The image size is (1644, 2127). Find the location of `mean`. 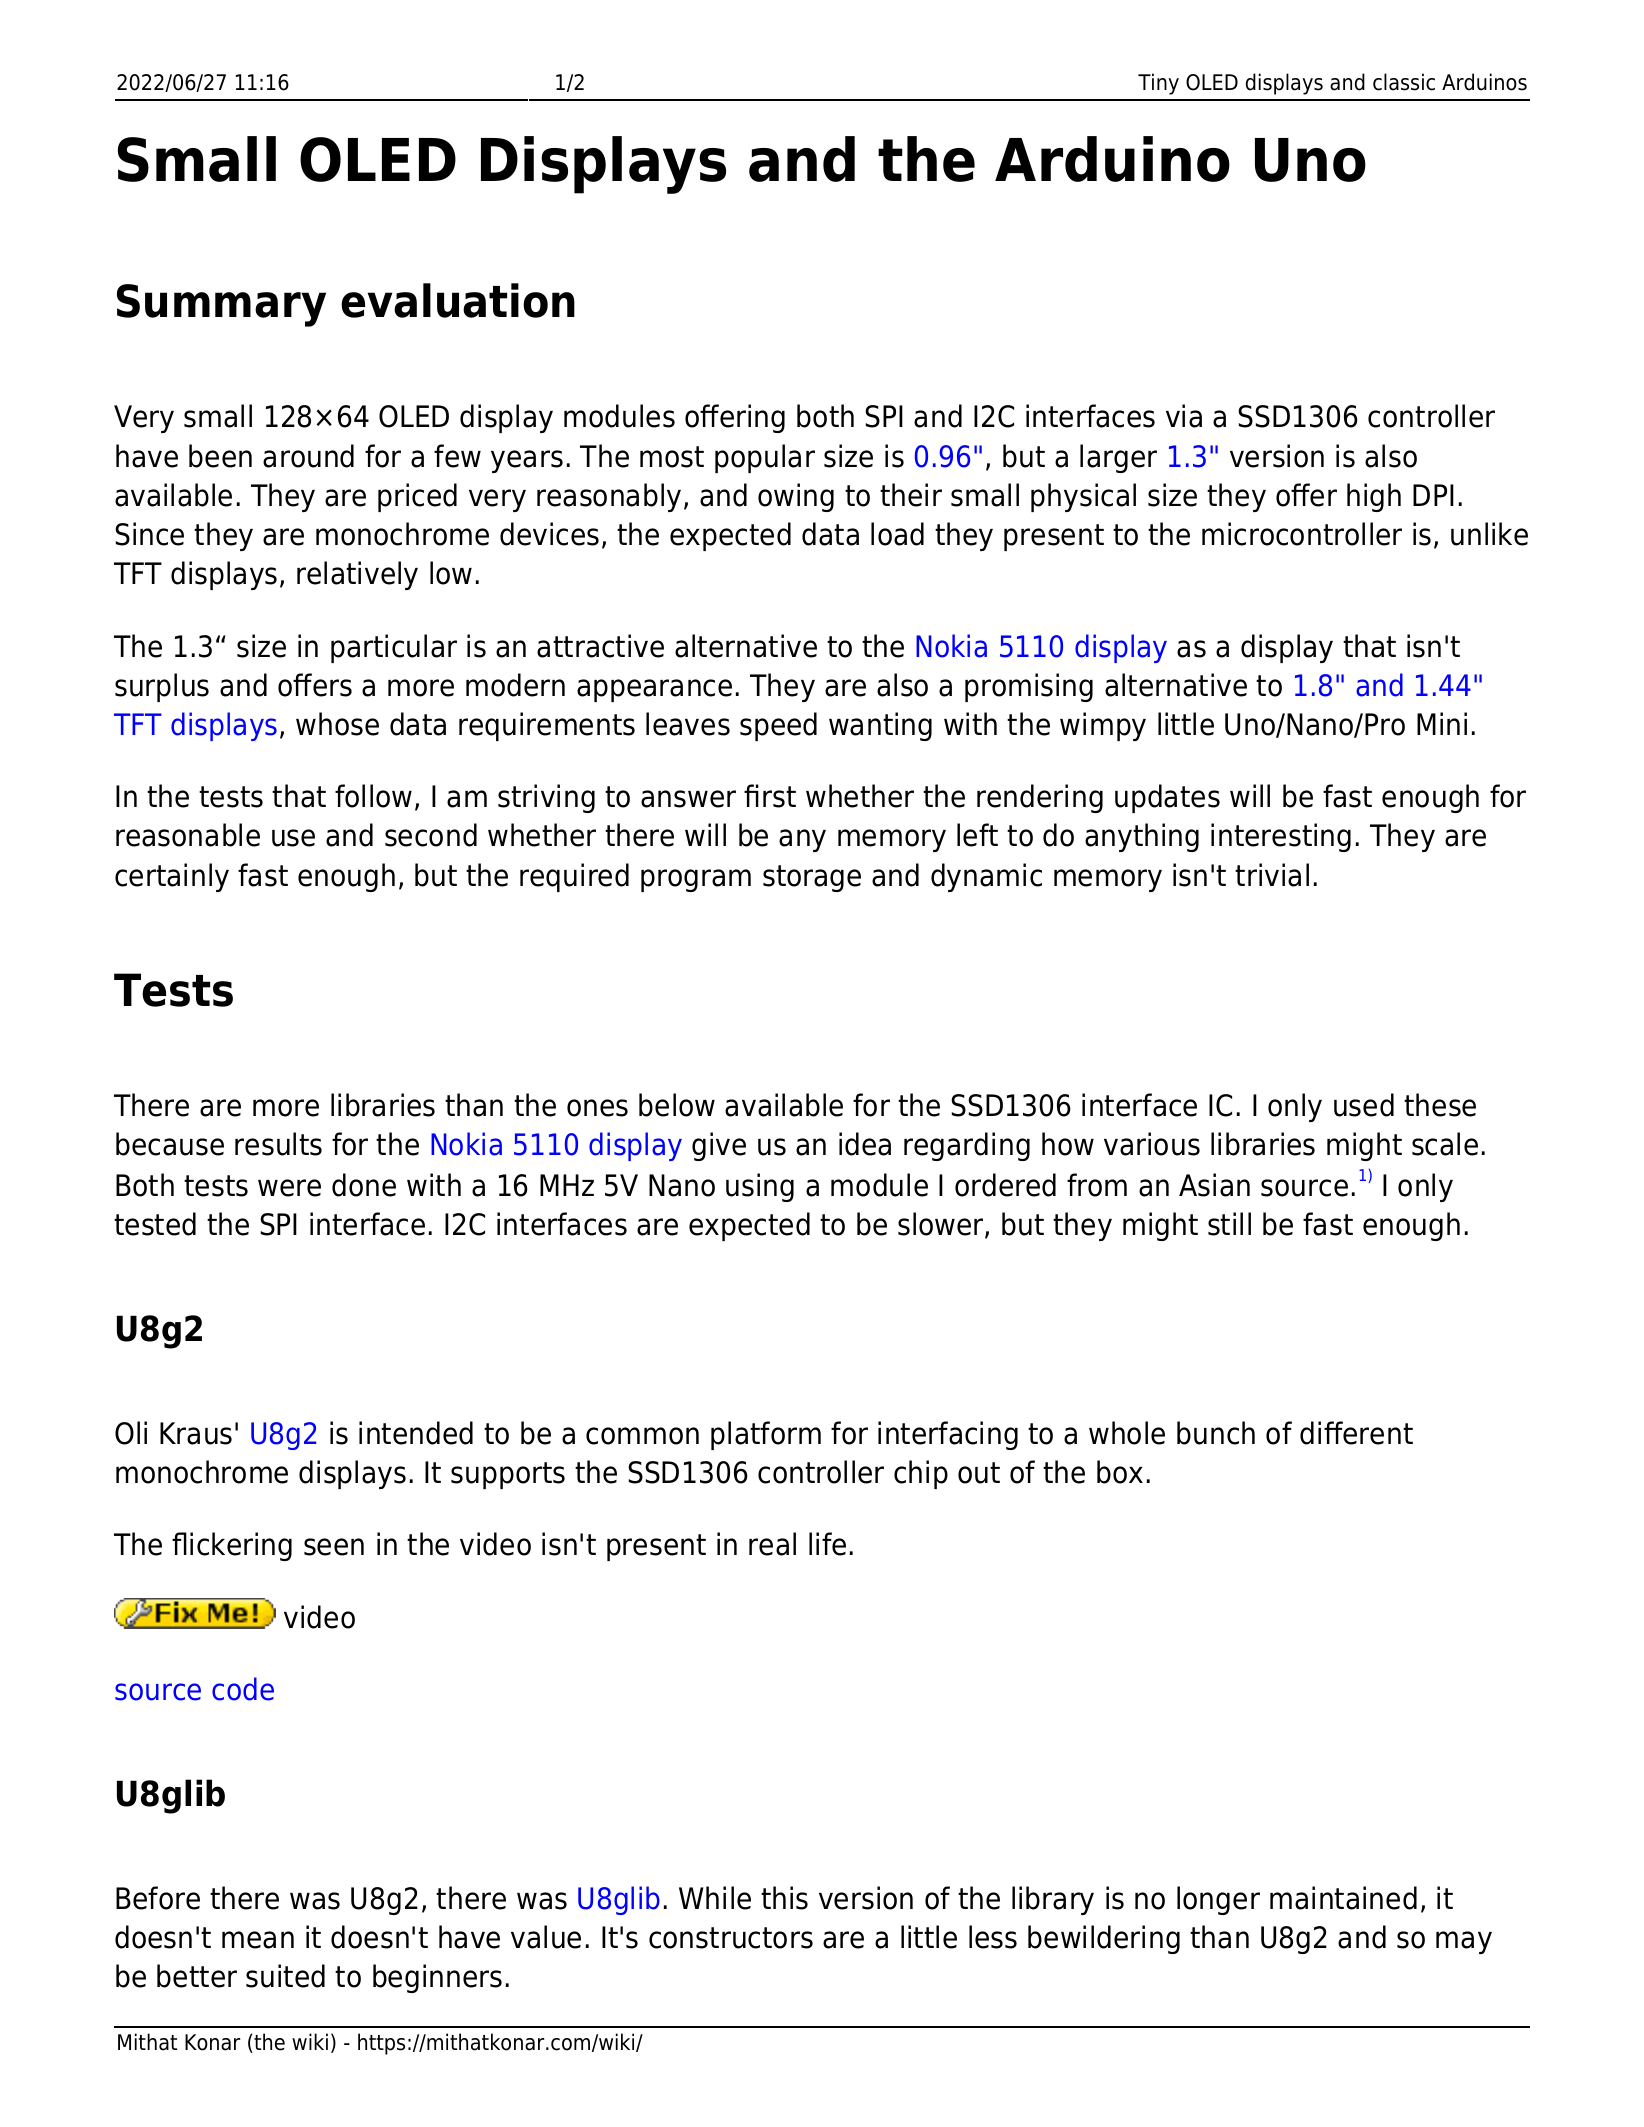

mean is located at coordinates (258, 1940).
